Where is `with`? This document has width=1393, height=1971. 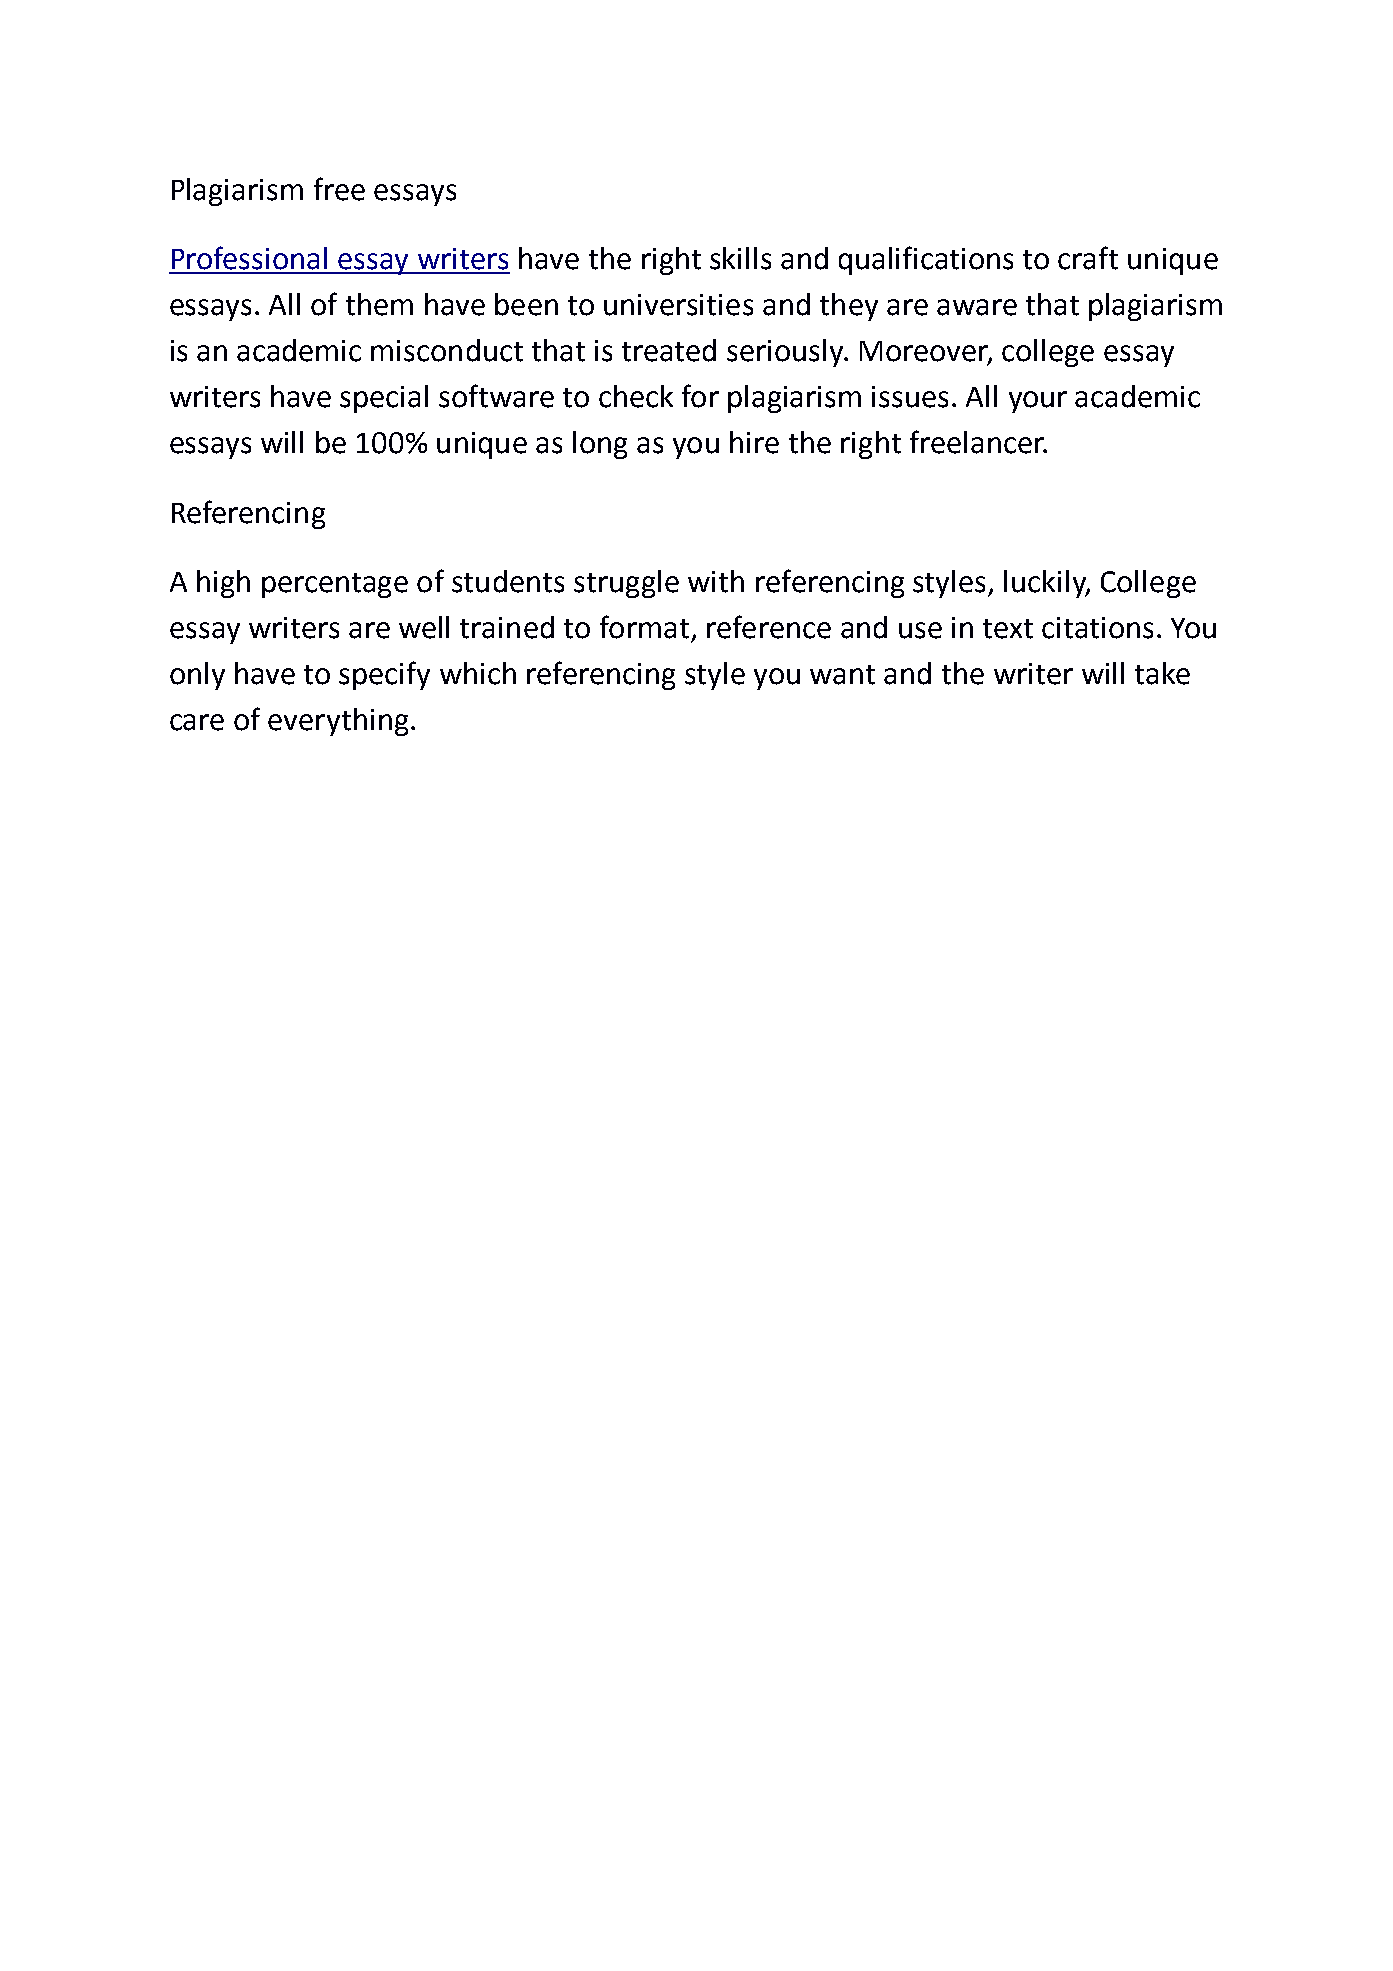
with is located at coordinates (716, 581).
